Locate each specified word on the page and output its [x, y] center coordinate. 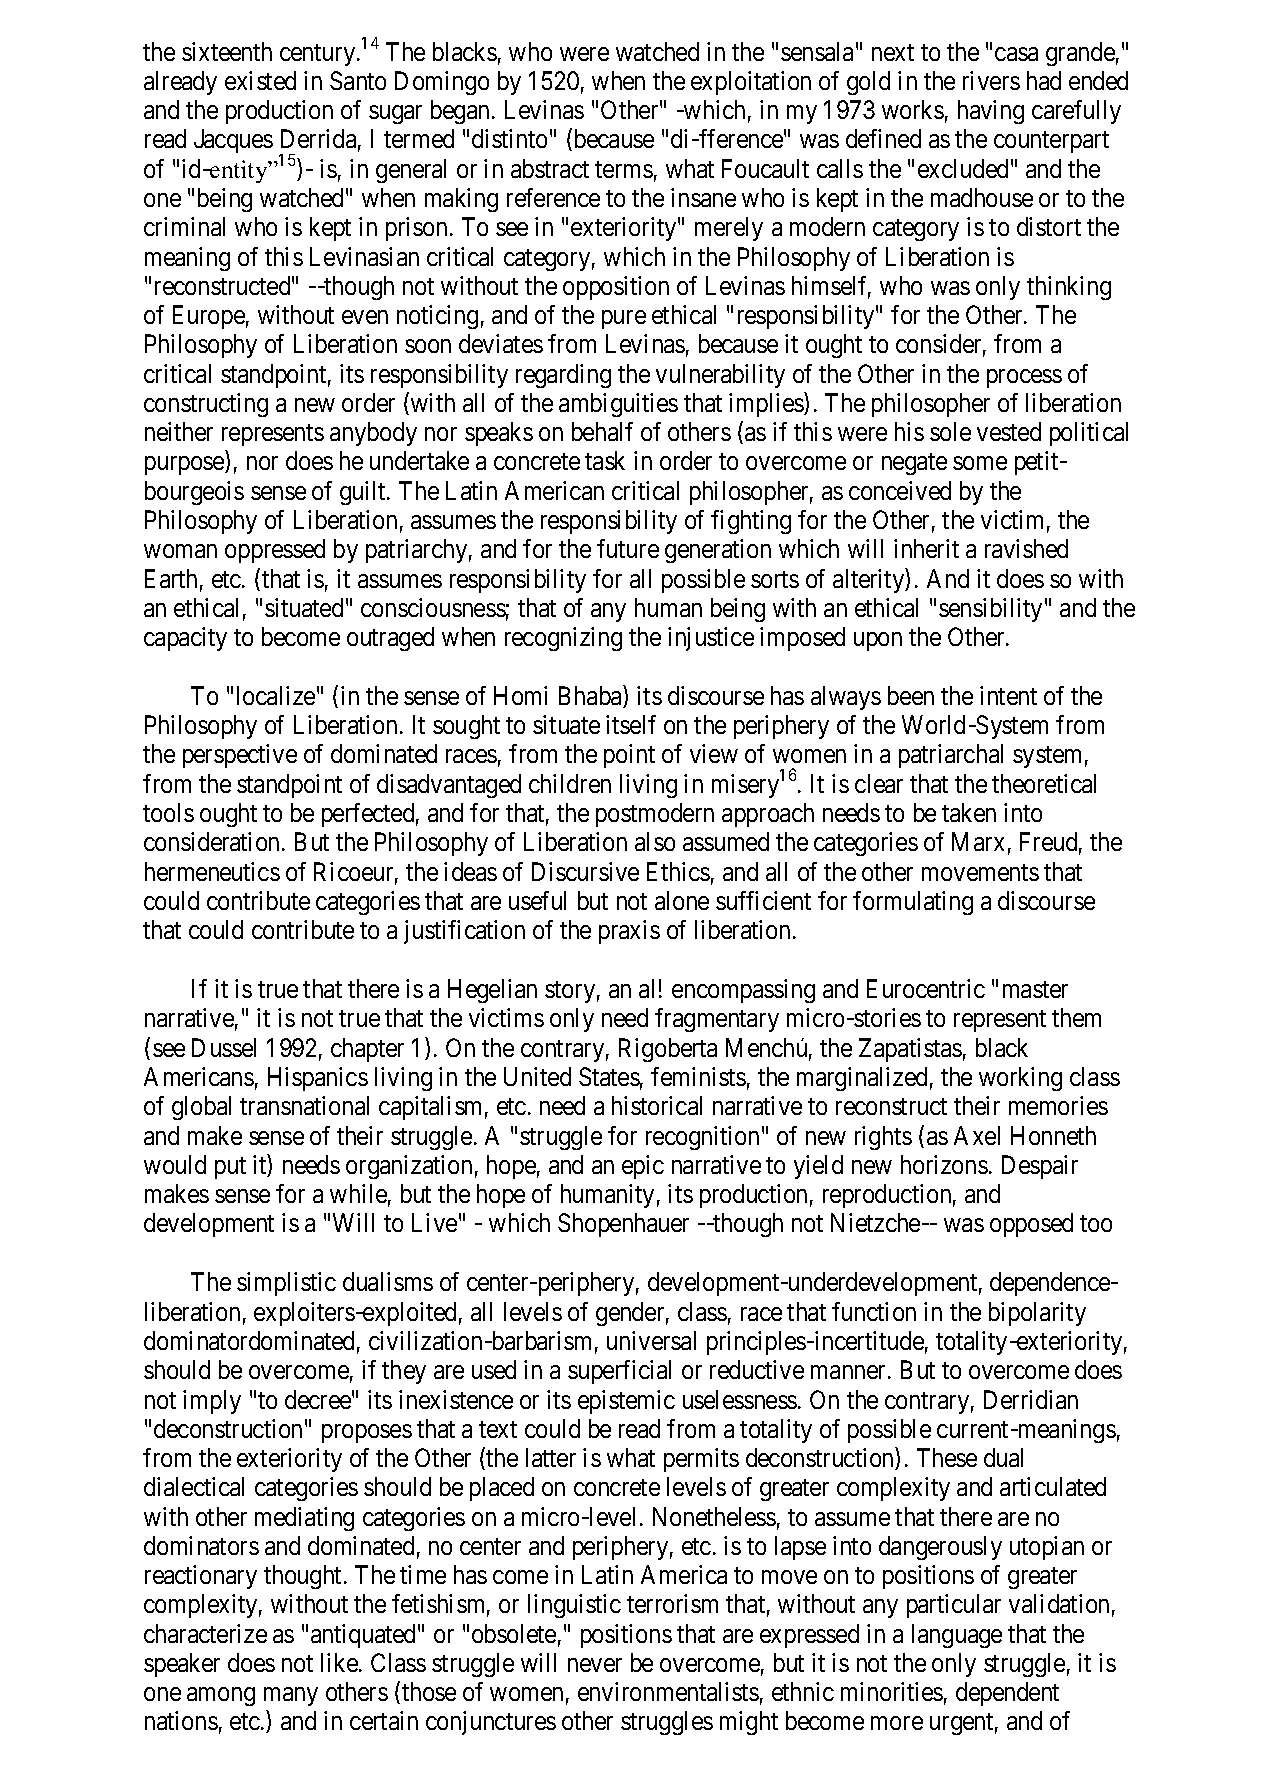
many [291, 1696]
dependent [1007, 1694]
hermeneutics [212, 871]
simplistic [286, 1284]
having [991, 112]
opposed [1031, 1225]
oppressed [275, 551]
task [605, 460]
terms [624, 169]
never [595, 1665]
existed [260, 80]
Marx [978, 841]
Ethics [678, 871]
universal [651, 1340]
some [980, 463]
